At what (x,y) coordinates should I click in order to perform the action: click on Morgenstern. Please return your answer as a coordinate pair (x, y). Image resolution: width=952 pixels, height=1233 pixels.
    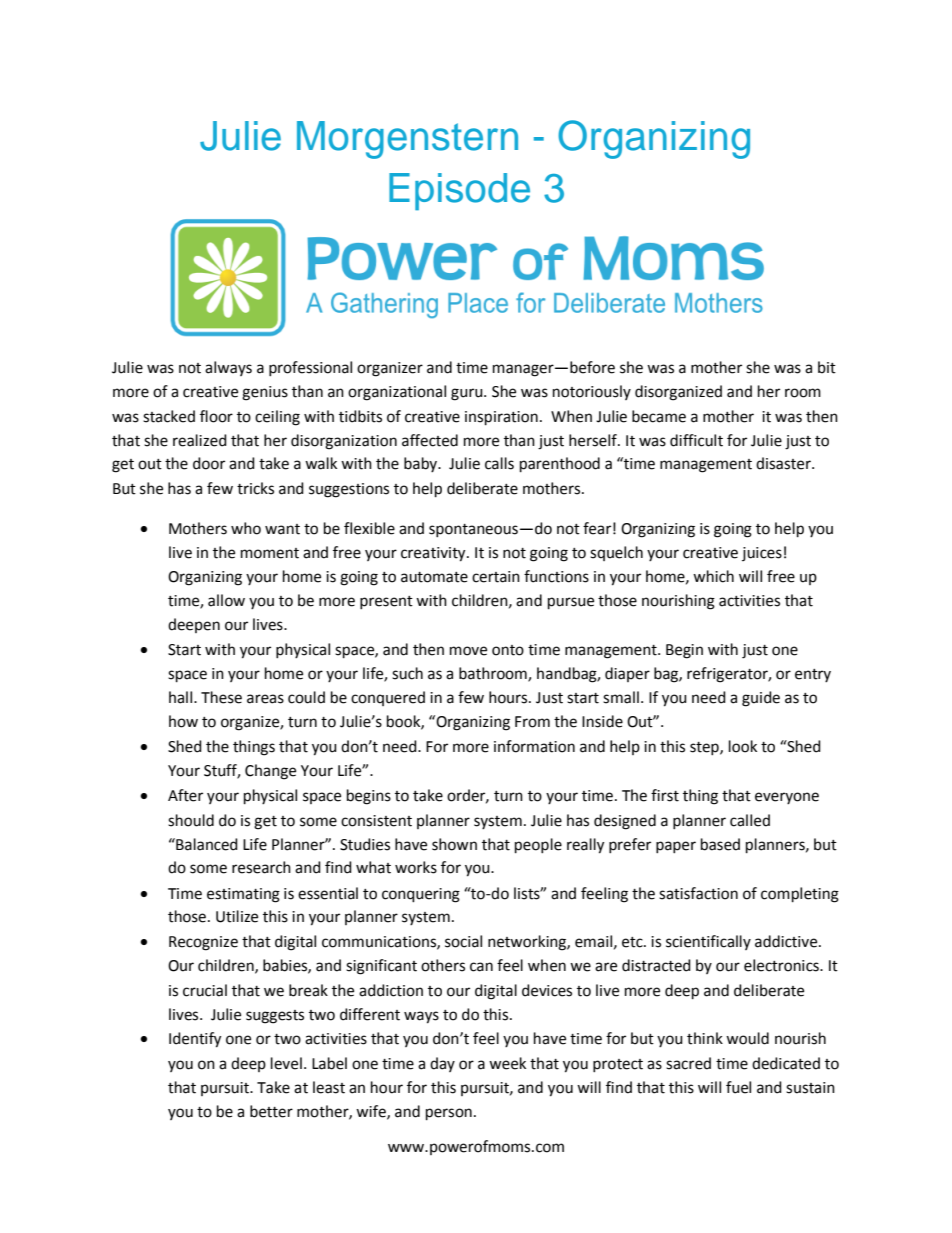
    Looking at the image, I should click on (407, 140).
